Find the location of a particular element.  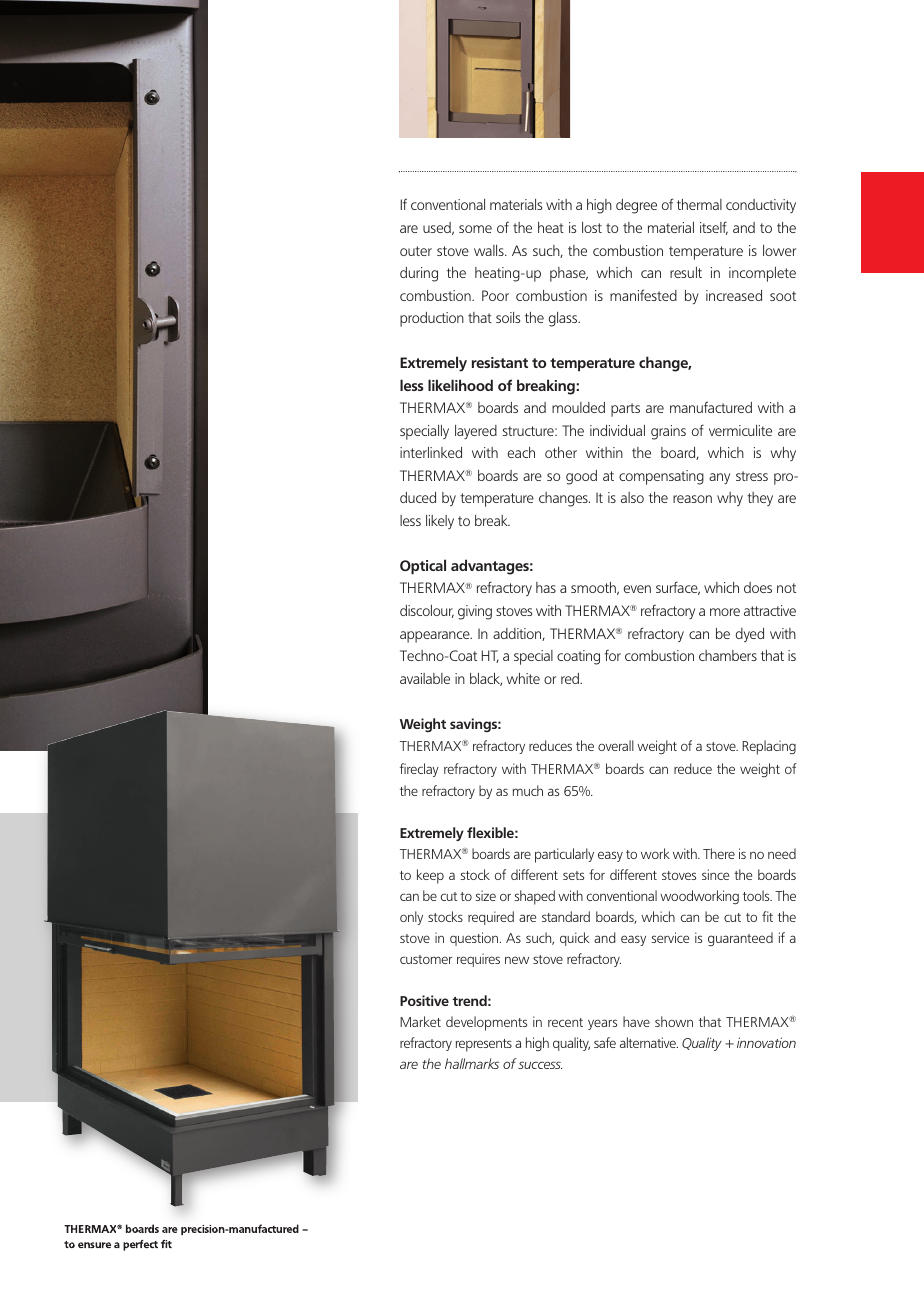

likely is located at coordinates (440, 522).
